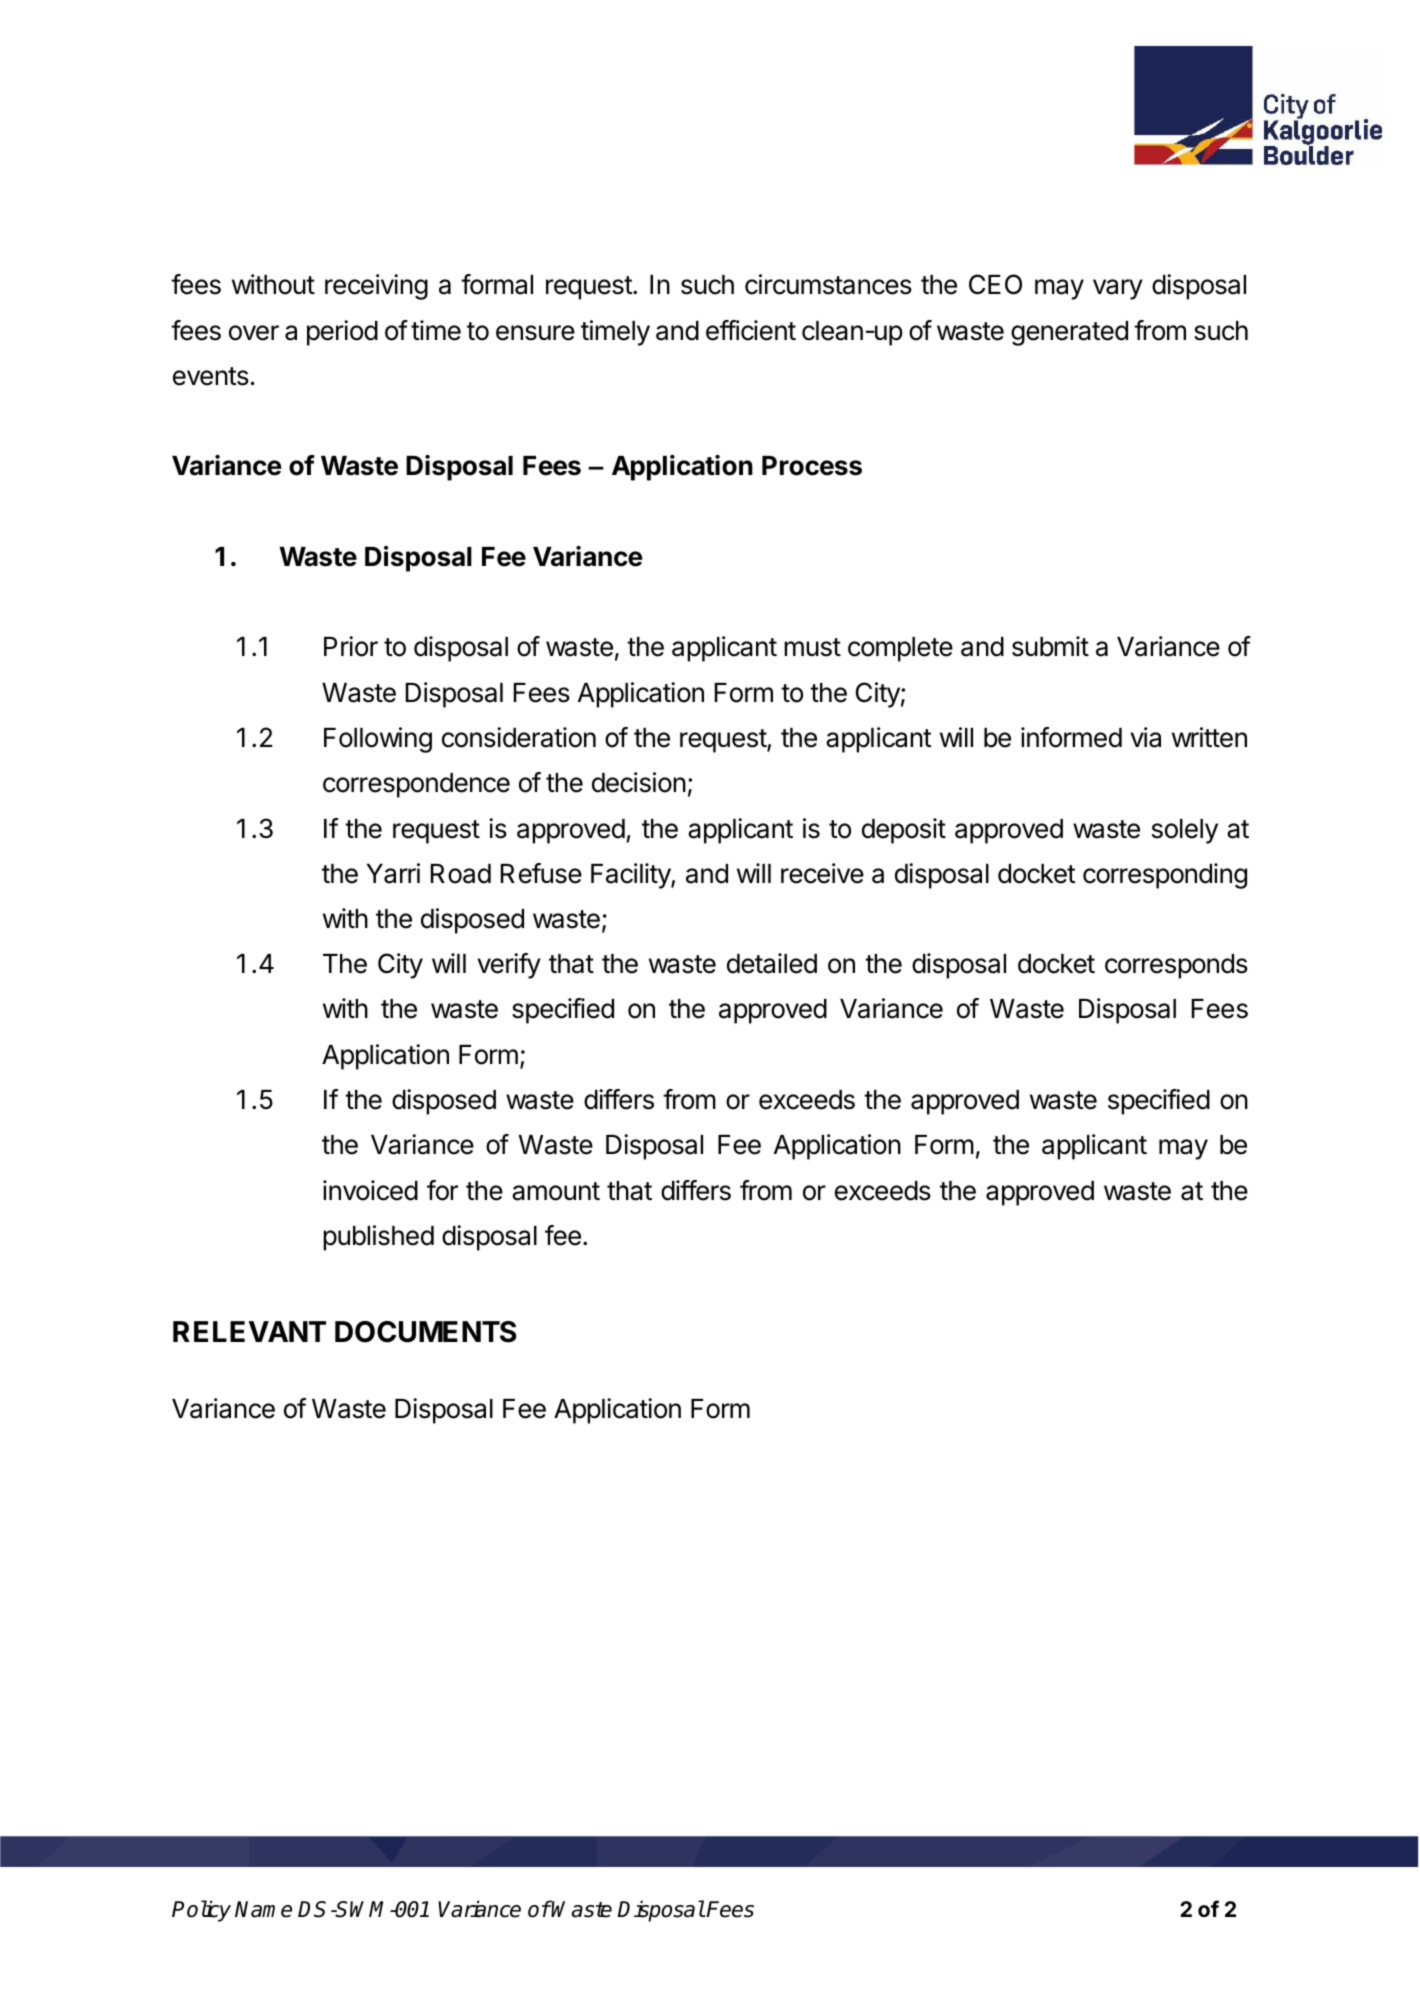 Image resolution: width=1420 pixels, height=2008 pixels. What do you see at coordinates (342, 333) in the screenshot?
I see `period` at bounding box center [342, 333].
